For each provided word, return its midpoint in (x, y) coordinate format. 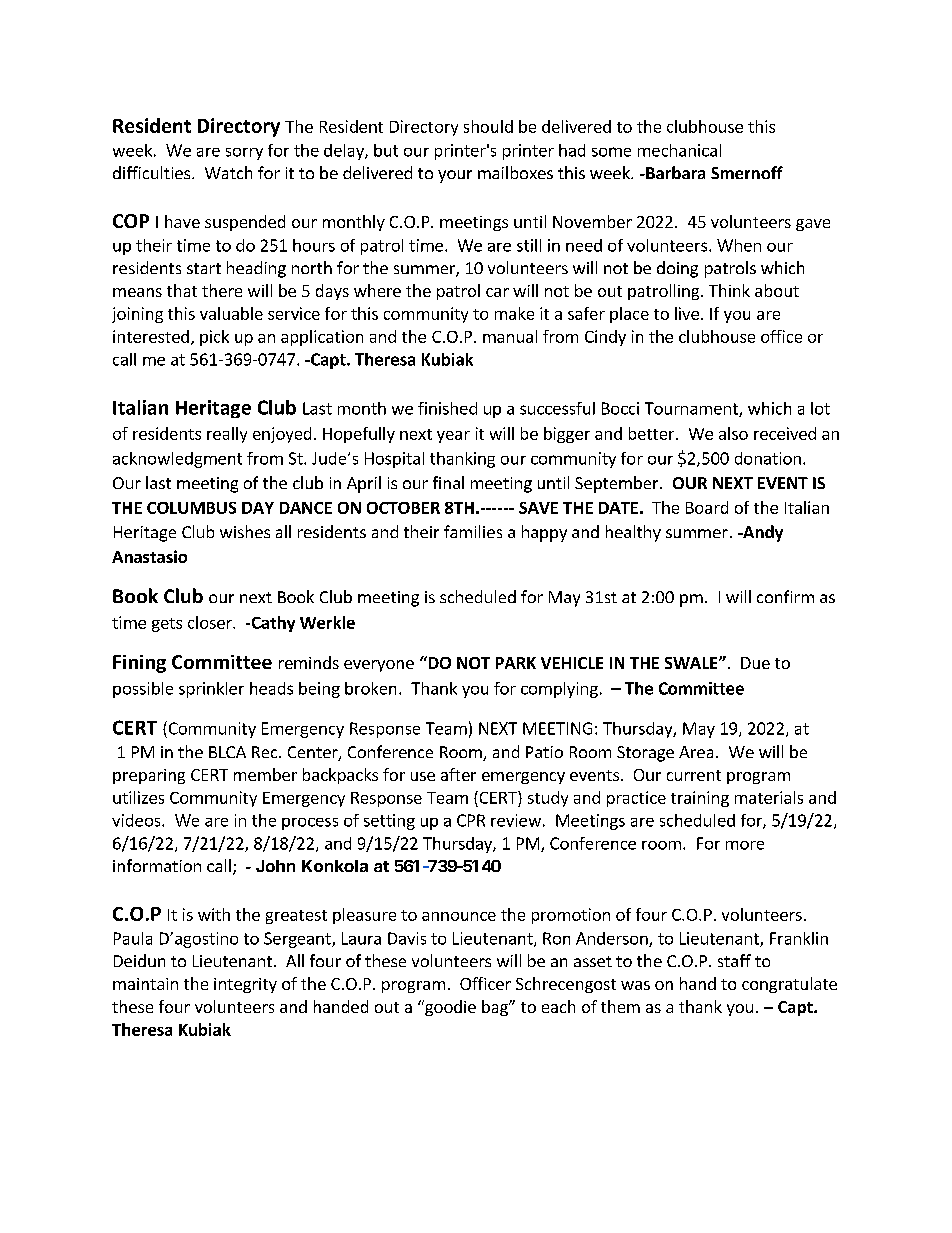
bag (496, 1008)
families (473, 531)
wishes (245, 531)
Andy (762, 533)
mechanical (679, 150)
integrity (245, 985)
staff (734, 960)
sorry (244, 154)
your (455, 176)
